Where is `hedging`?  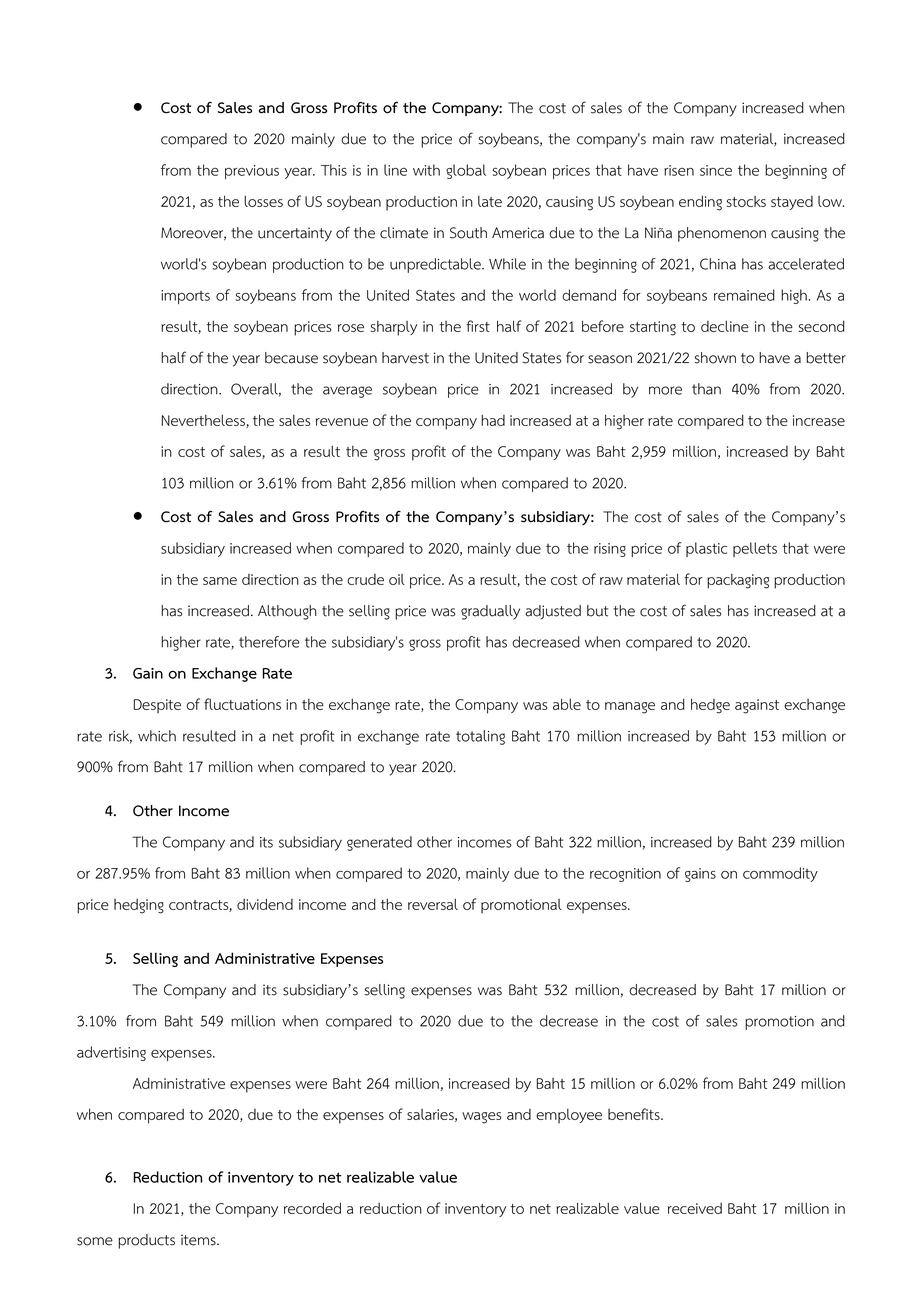 hedging is located at coordinates (139, 906).
